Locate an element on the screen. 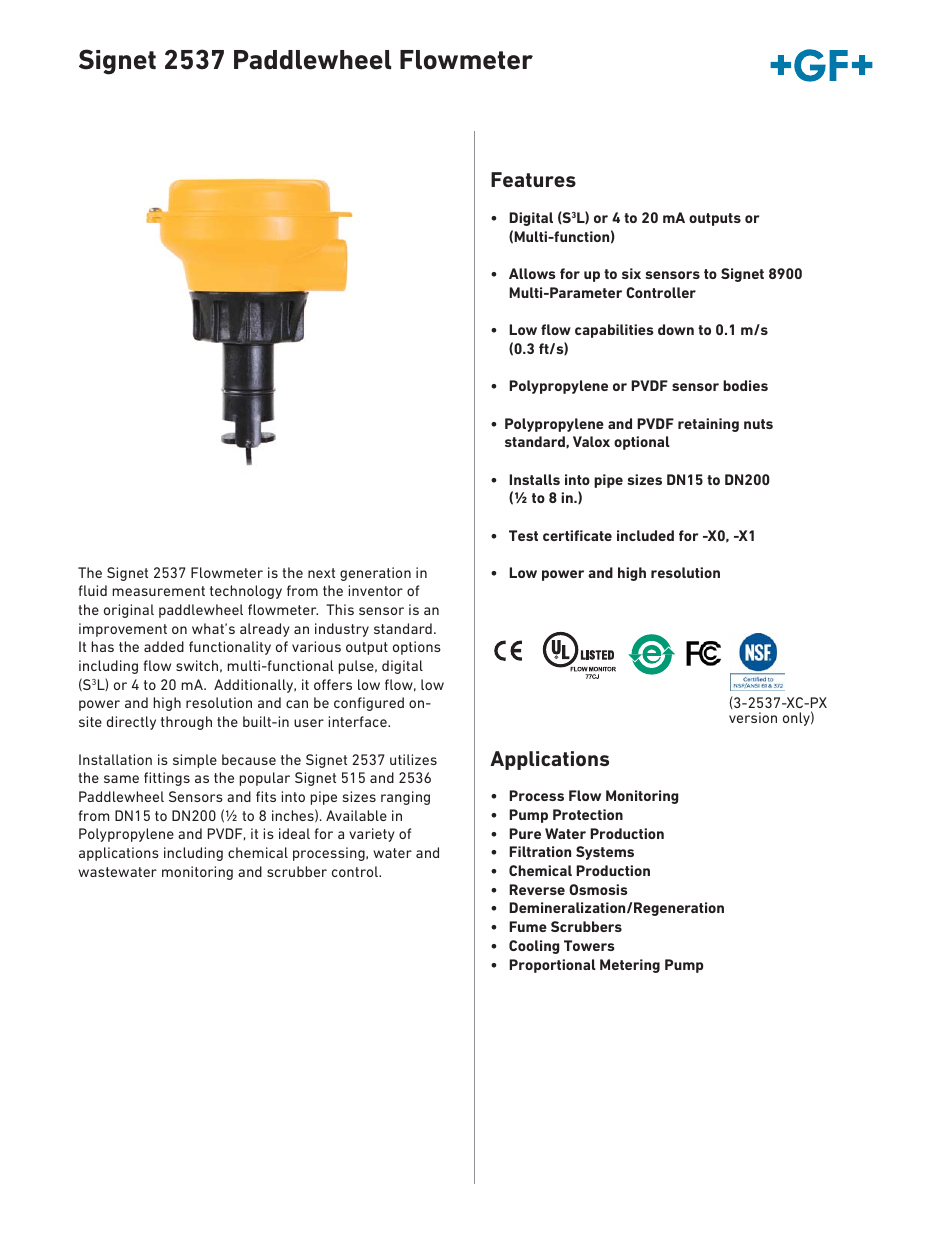 The image size is (952, 1233). ideal is located at coordinates (294, 833).
